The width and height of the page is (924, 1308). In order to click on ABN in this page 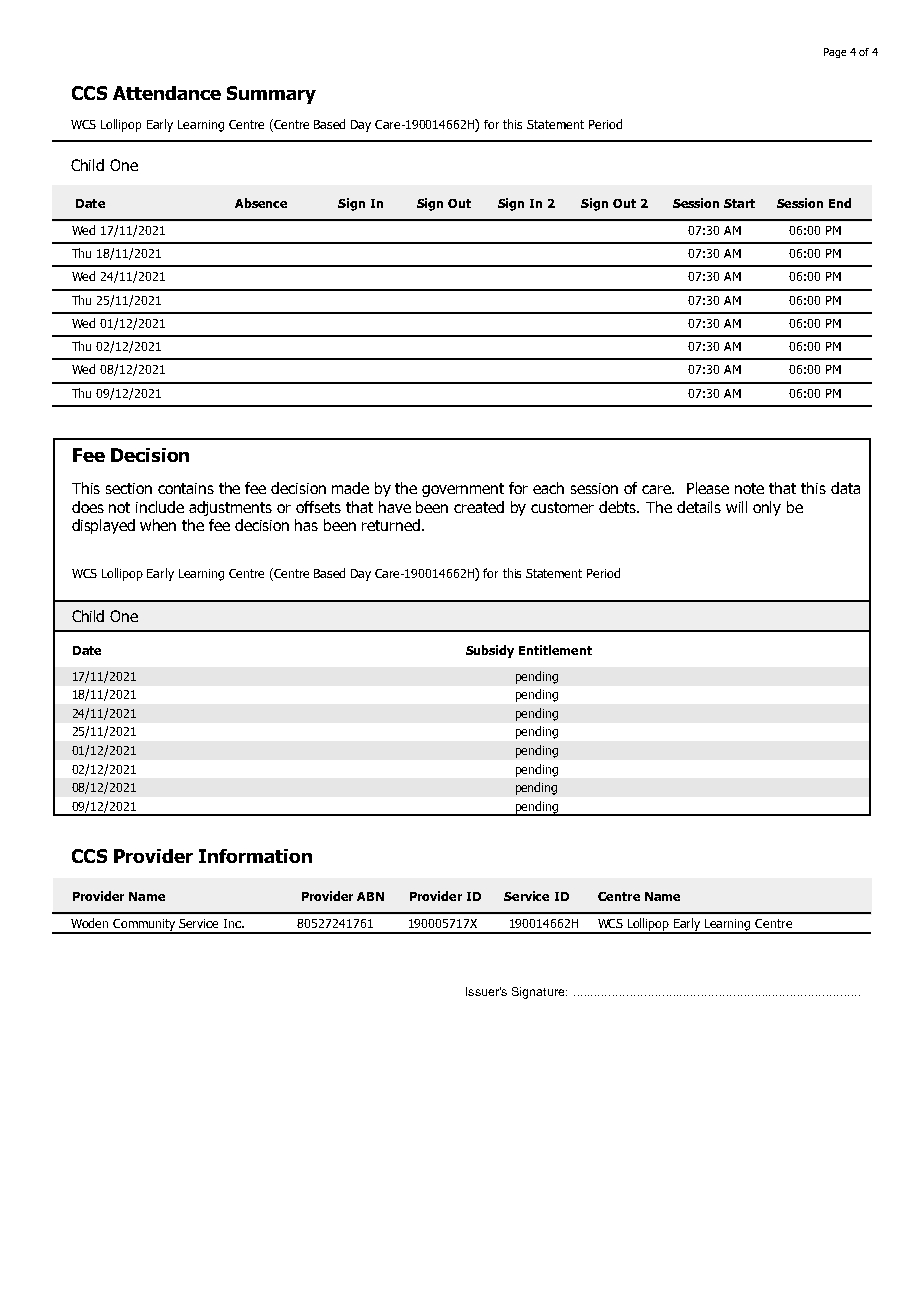, I will do `click(370, 896)`.
